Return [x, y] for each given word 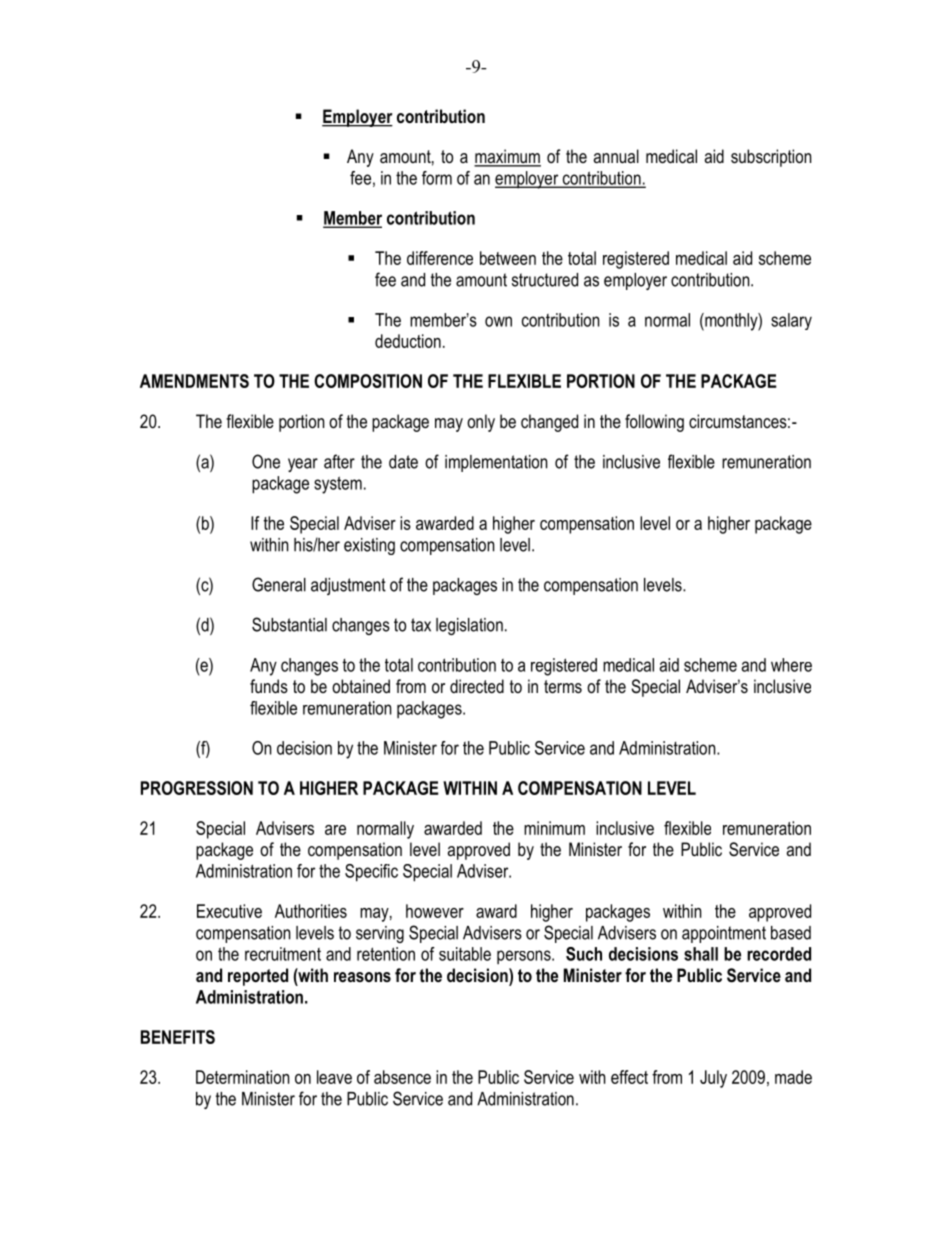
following [654, 423]
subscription [771, 158]
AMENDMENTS [194, 381]
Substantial [289, 624]
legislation [469, 626]
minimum [554, 828]
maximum [507, 157]
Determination [242, 1077]
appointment [724, 934]
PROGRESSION [197, 788]
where [791, 665]
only [481, 423]
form [437, 178]
